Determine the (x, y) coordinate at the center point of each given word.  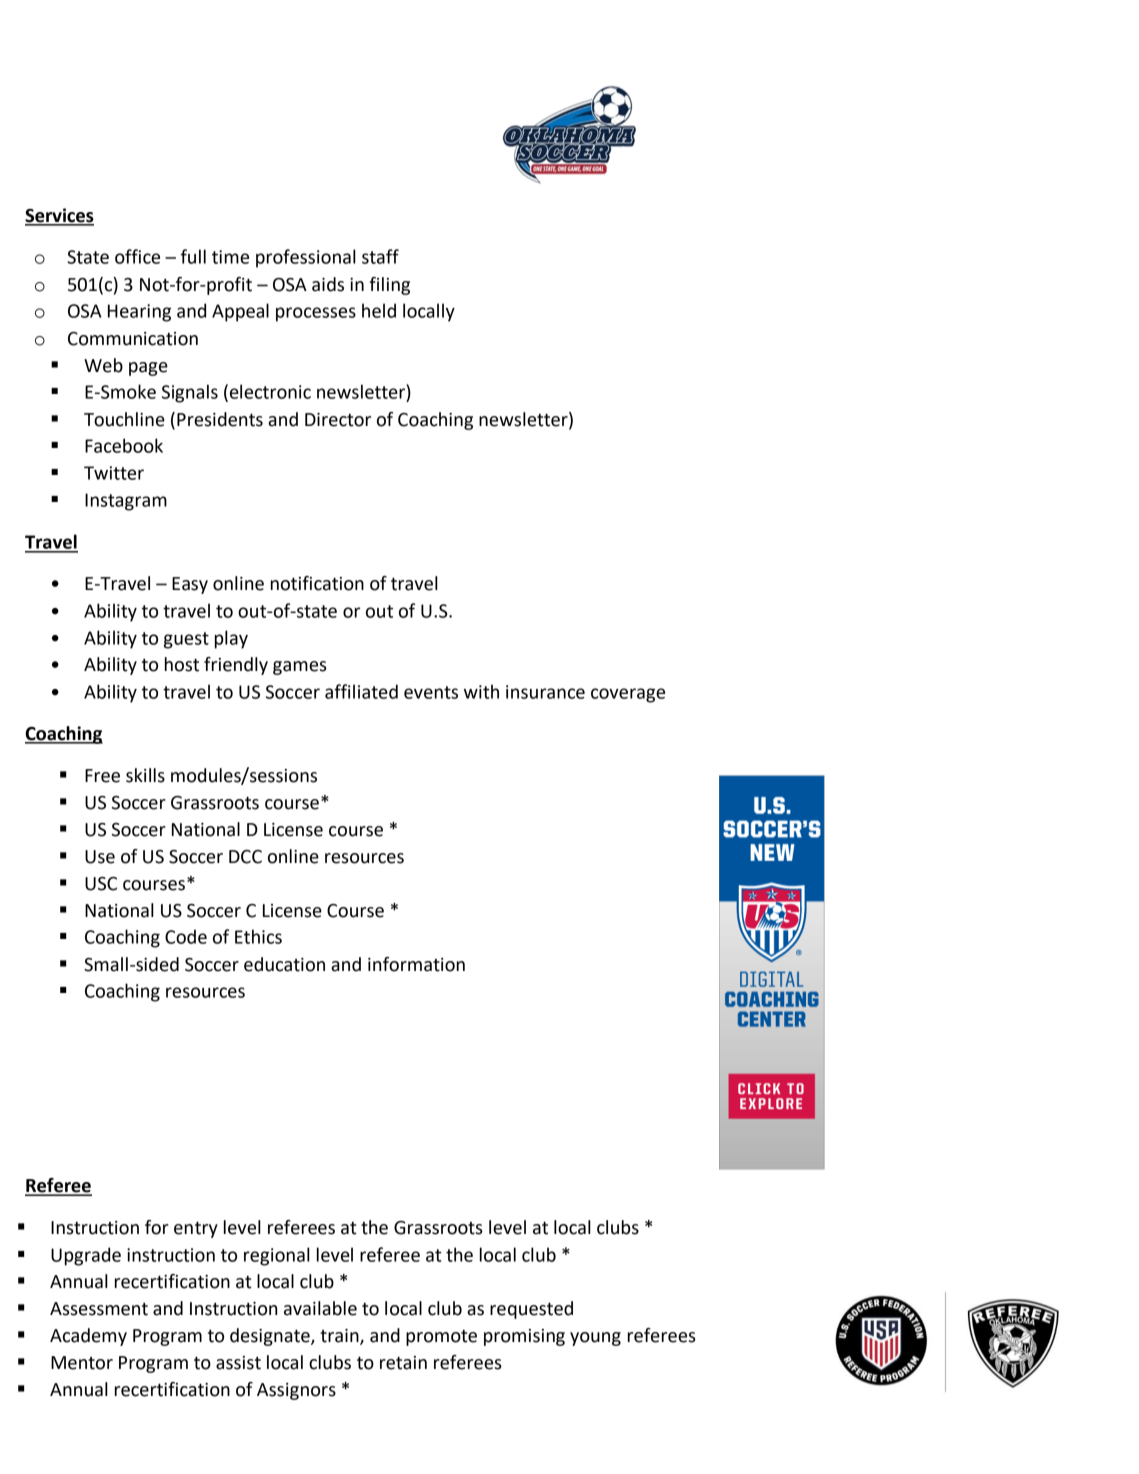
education (284, 964)
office (137, 256)
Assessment (99, 1309)
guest (186, 640)
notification (317, 583)
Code (186, 936)
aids (328, 284)
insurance (545, 692)
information (416, 964)
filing (389, 286)
